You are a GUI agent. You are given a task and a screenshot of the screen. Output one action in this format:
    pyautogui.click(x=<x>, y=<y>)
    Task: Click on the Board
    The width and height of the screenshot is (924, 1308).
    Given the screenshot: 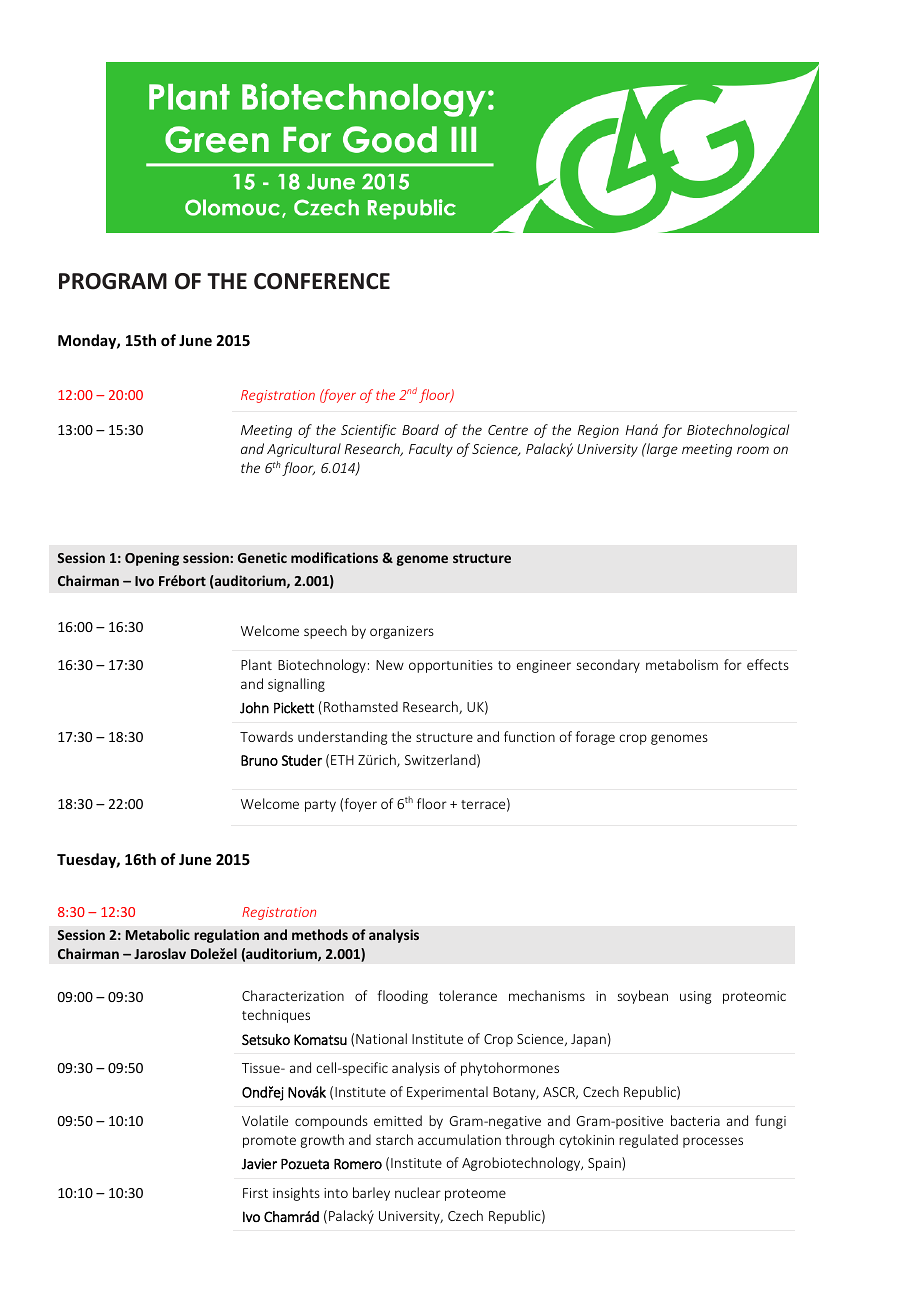 What is the action you would take?
    pyautogui.click(x=420, y=429)
